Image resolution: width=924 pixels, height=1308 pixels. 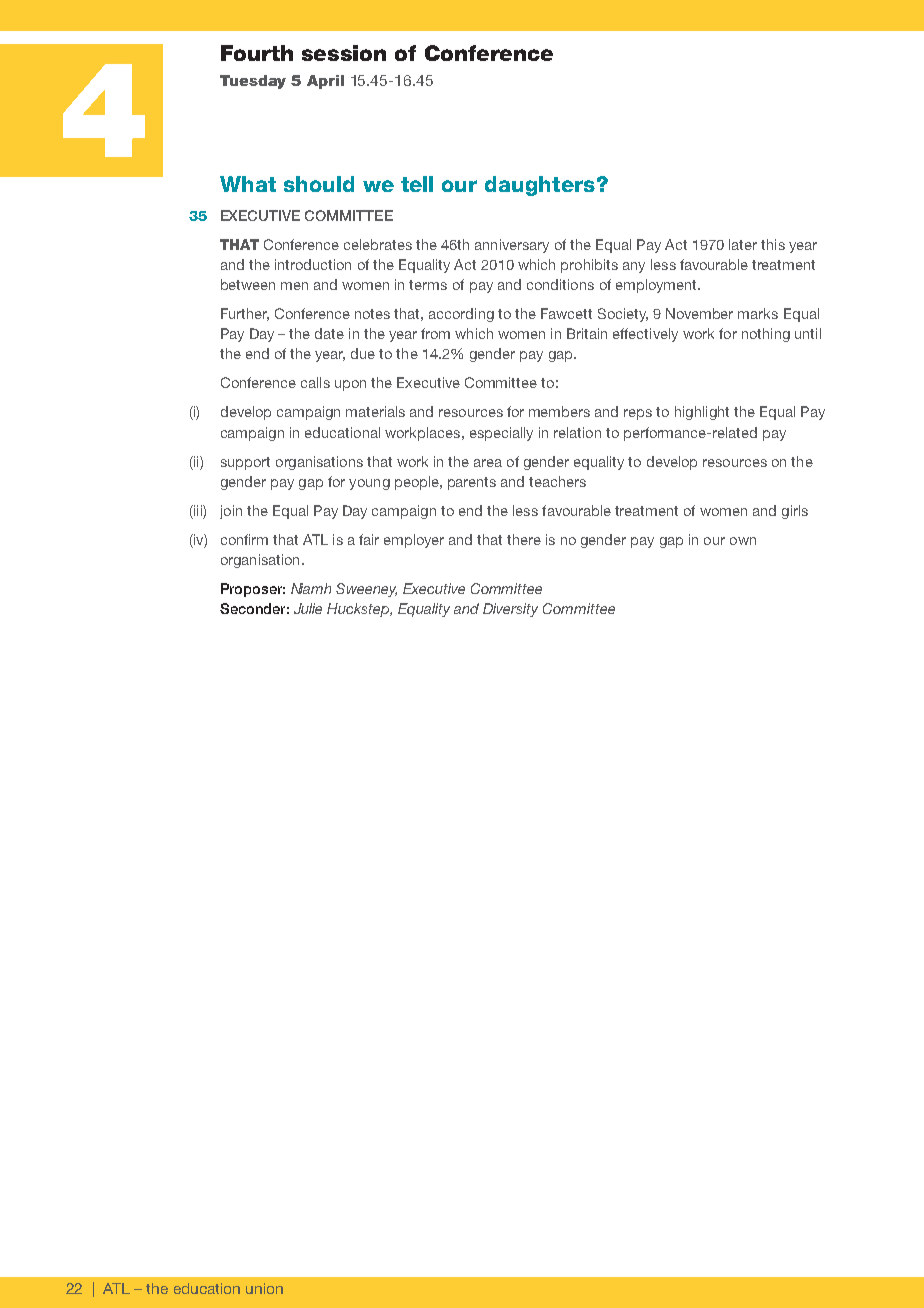 What do you see at coordinates (743, 541) in the document?
I see `own` at bounding box center [743, 541].
